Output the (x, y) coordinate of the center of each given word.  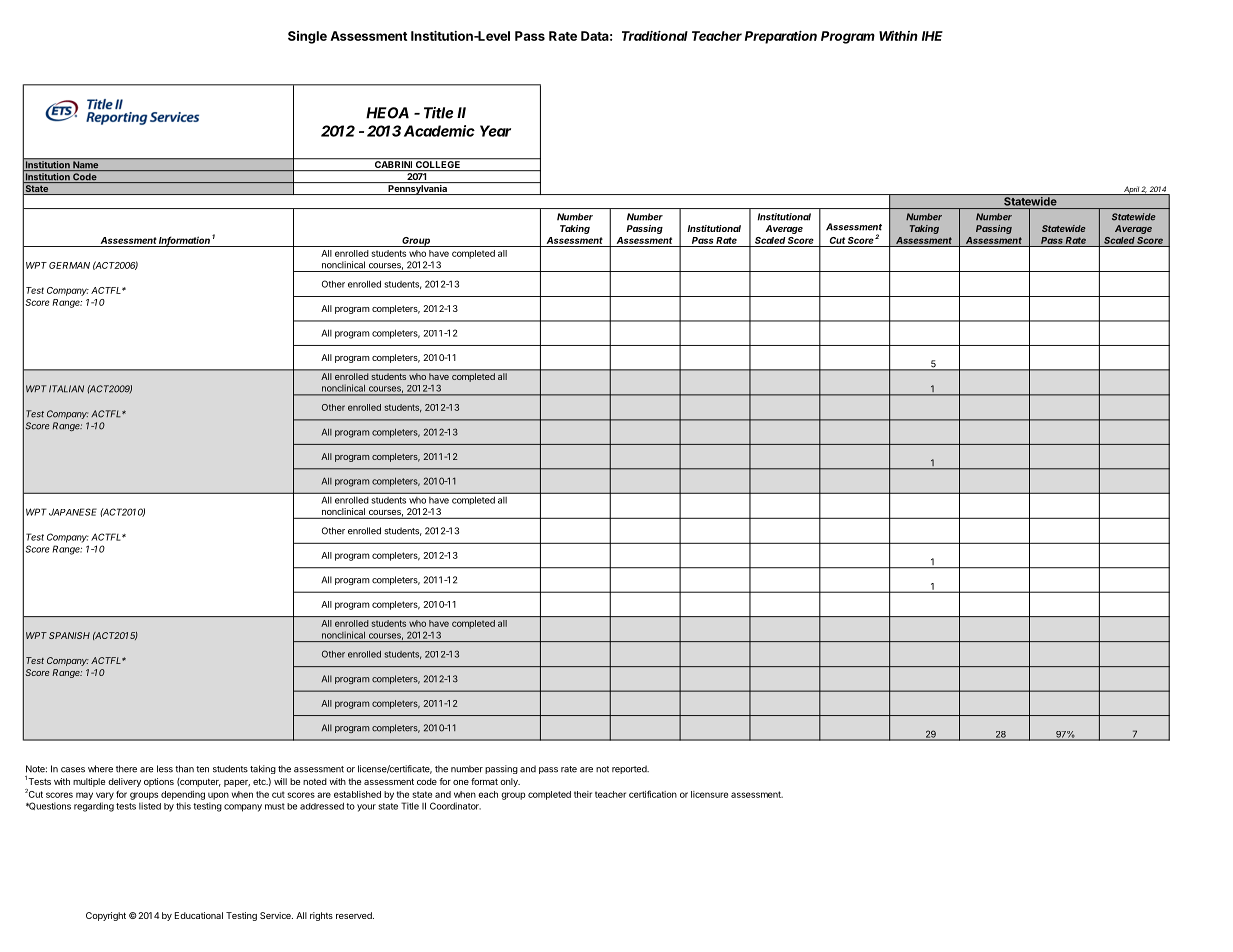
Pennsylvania (417, 190)
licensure (709, 794)
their (583, 794)
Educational (199, 915)
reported (630, 769)
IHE (932, 36)
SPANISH (69, 635)
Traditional (655, 36)
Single (307, 37)
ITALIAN (66, 389)
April (1131, 190)
